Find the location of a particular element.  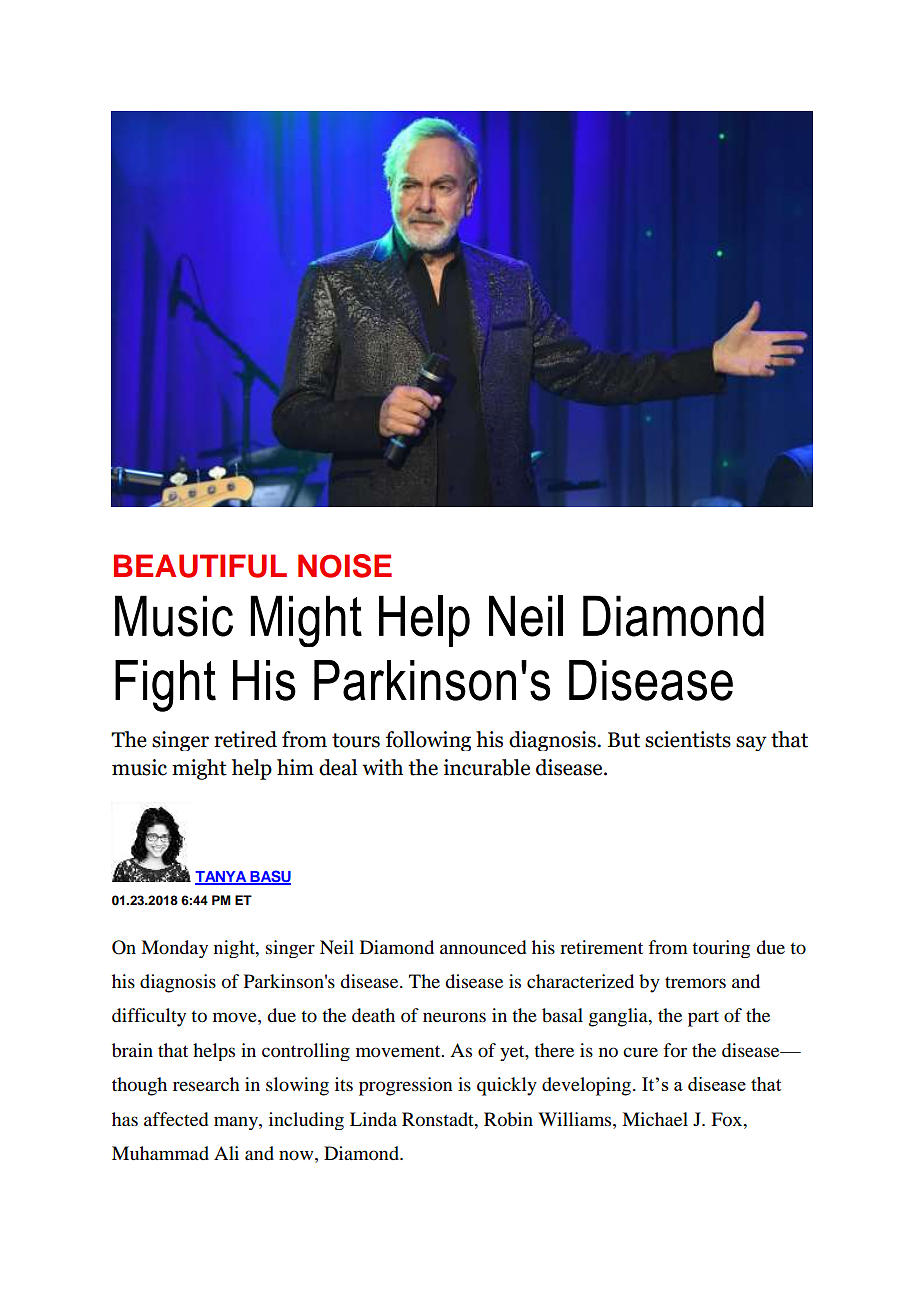

BASU is located at coordinates (269, 877).
